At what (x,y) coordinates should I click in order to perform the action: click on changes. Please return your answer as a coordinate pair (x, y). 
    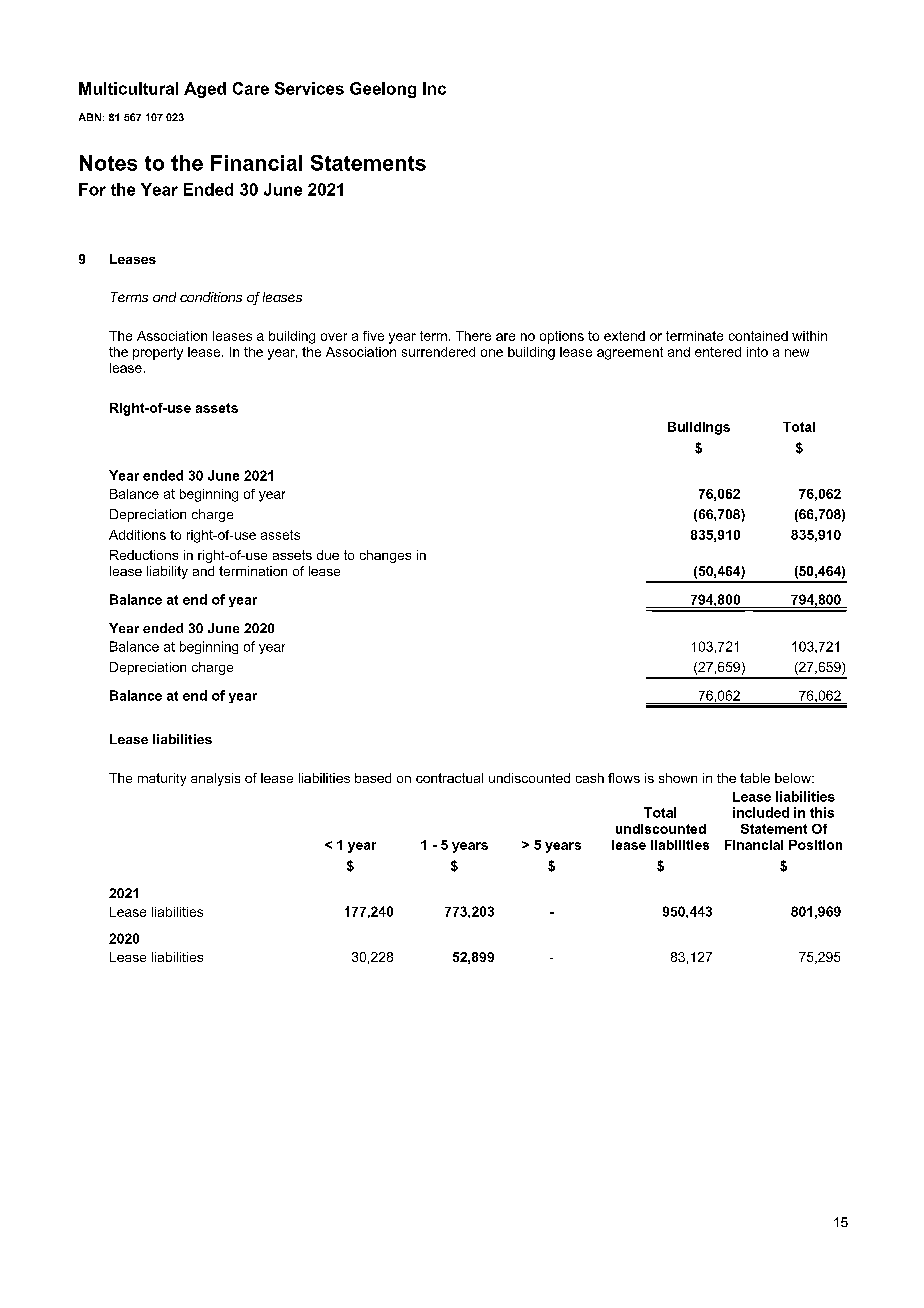
    Looking at the image, I should click on (385, 556).
